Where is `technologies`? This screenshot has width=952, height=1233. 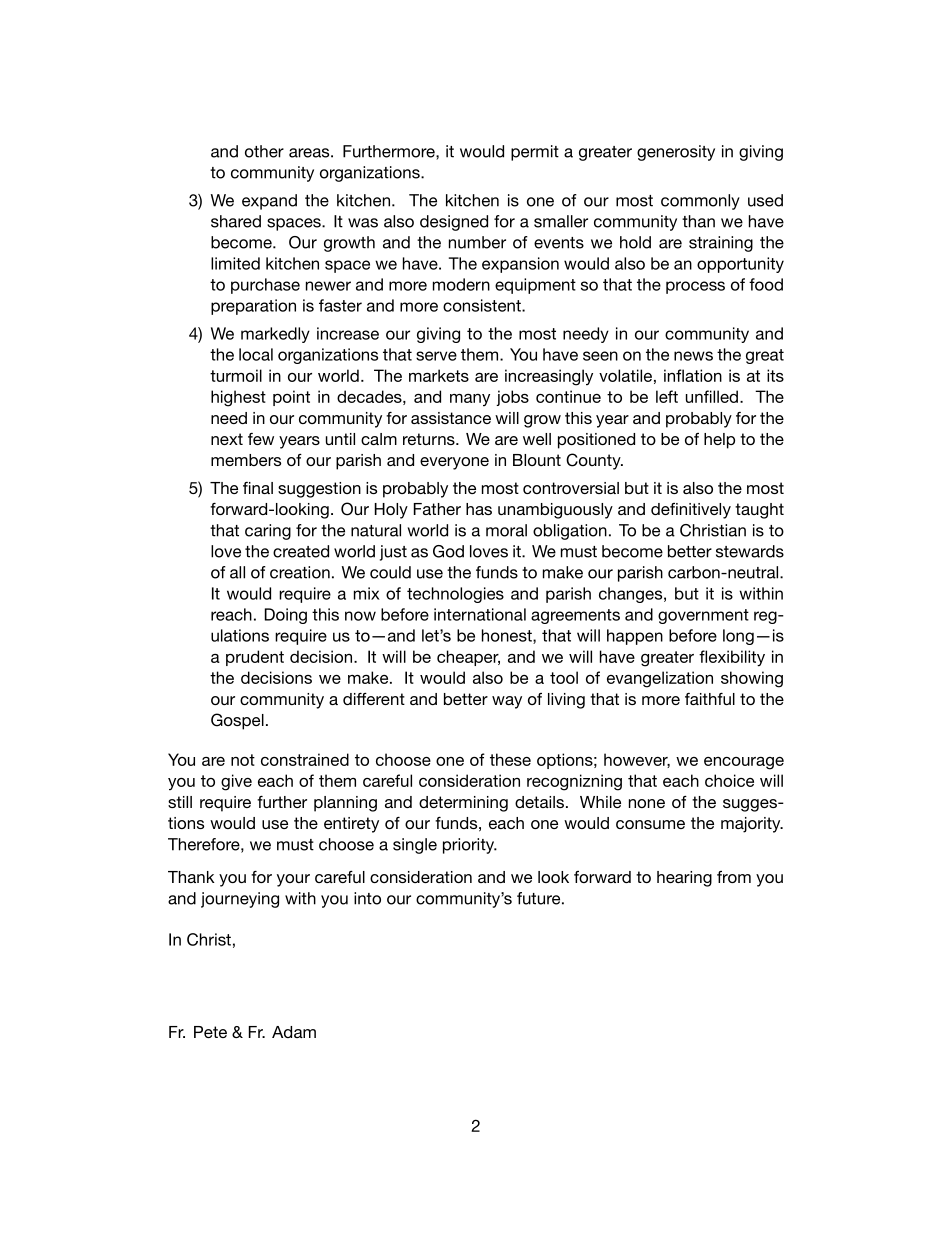 technologies is located at coordinates (455, 595).
